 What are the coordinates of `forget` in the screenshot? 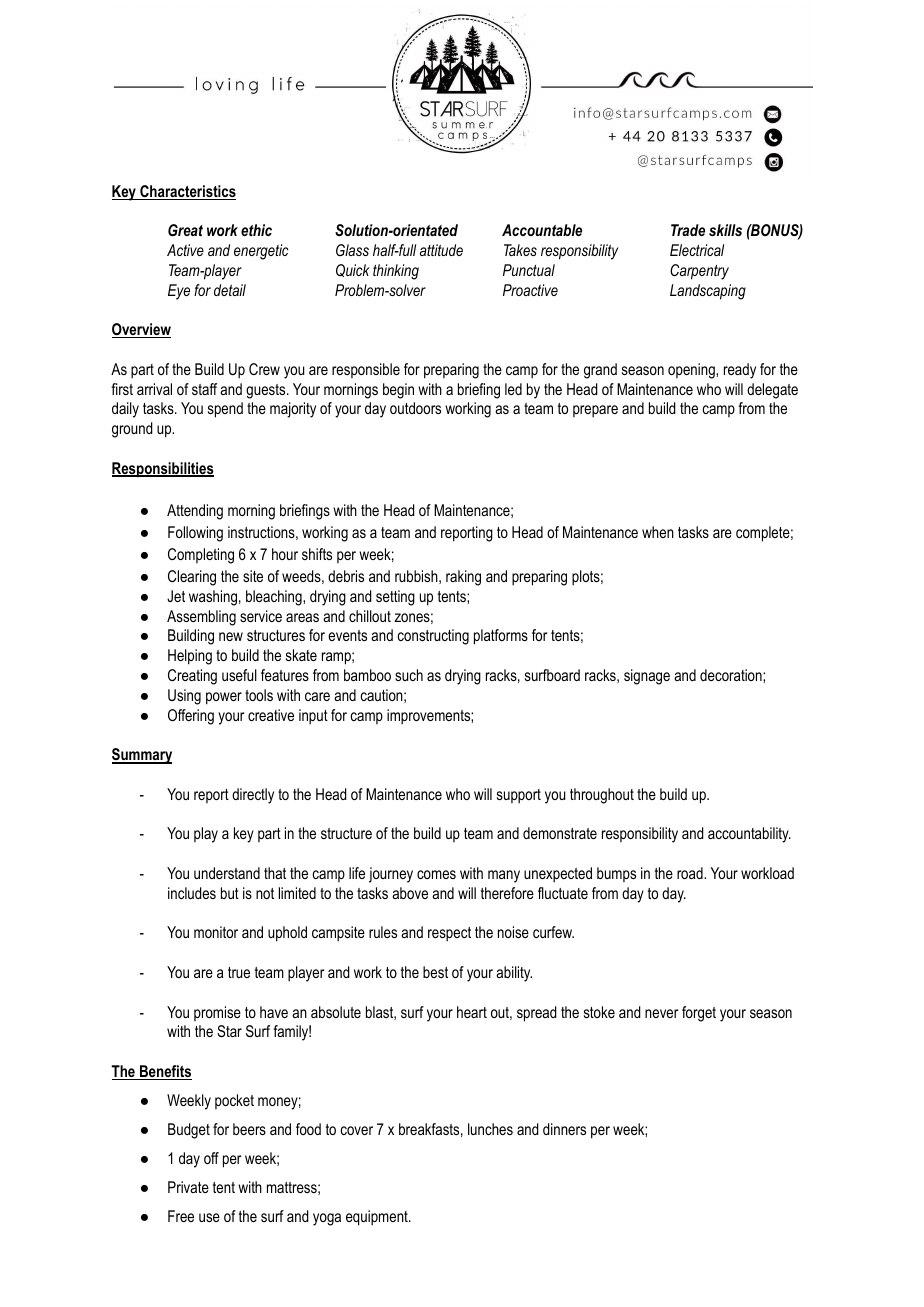 It's located at (699, 1014).
